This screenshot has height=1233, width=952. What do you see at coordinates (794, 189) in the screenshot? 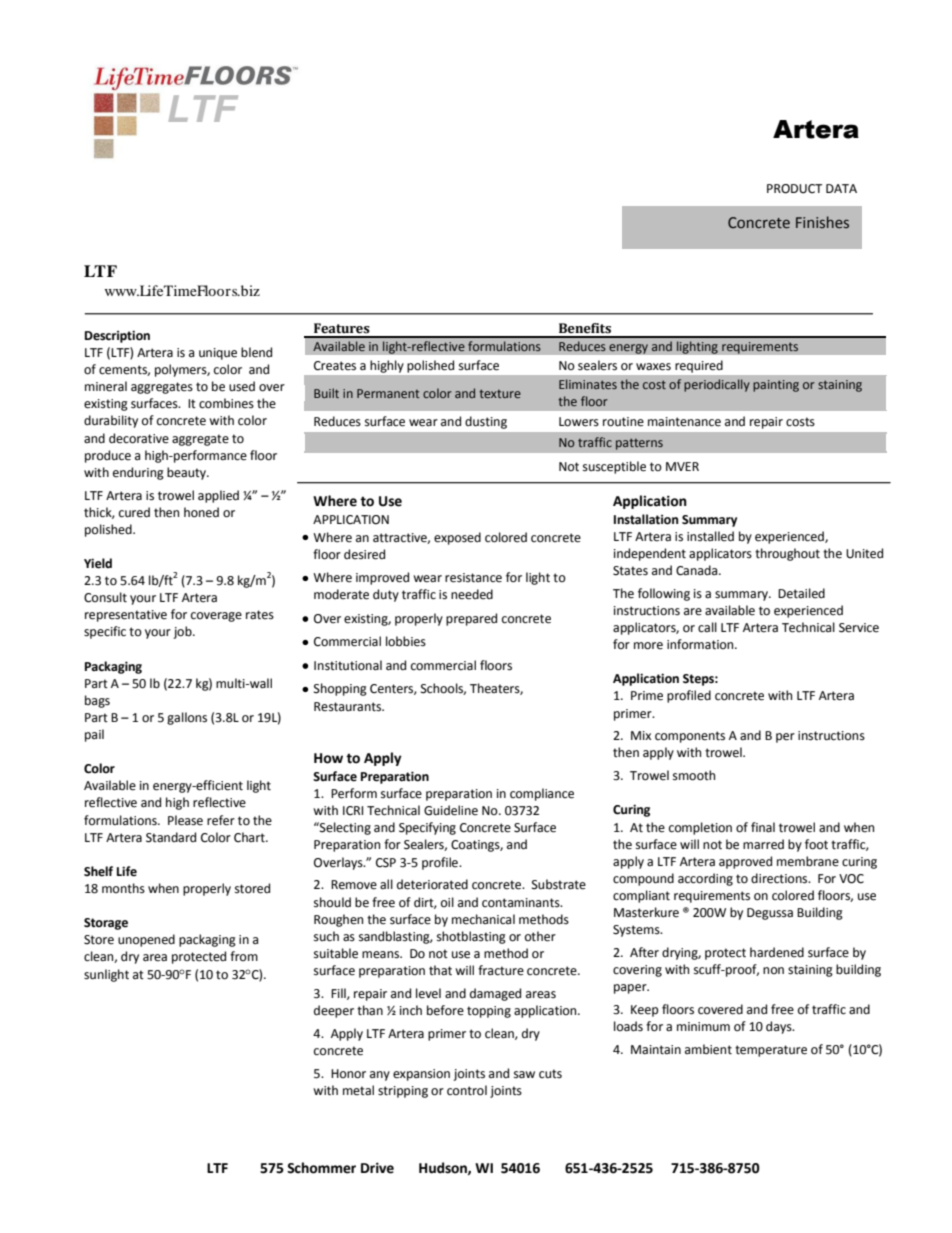
I see `PRODUCT` at bounding box center [794, 189].
